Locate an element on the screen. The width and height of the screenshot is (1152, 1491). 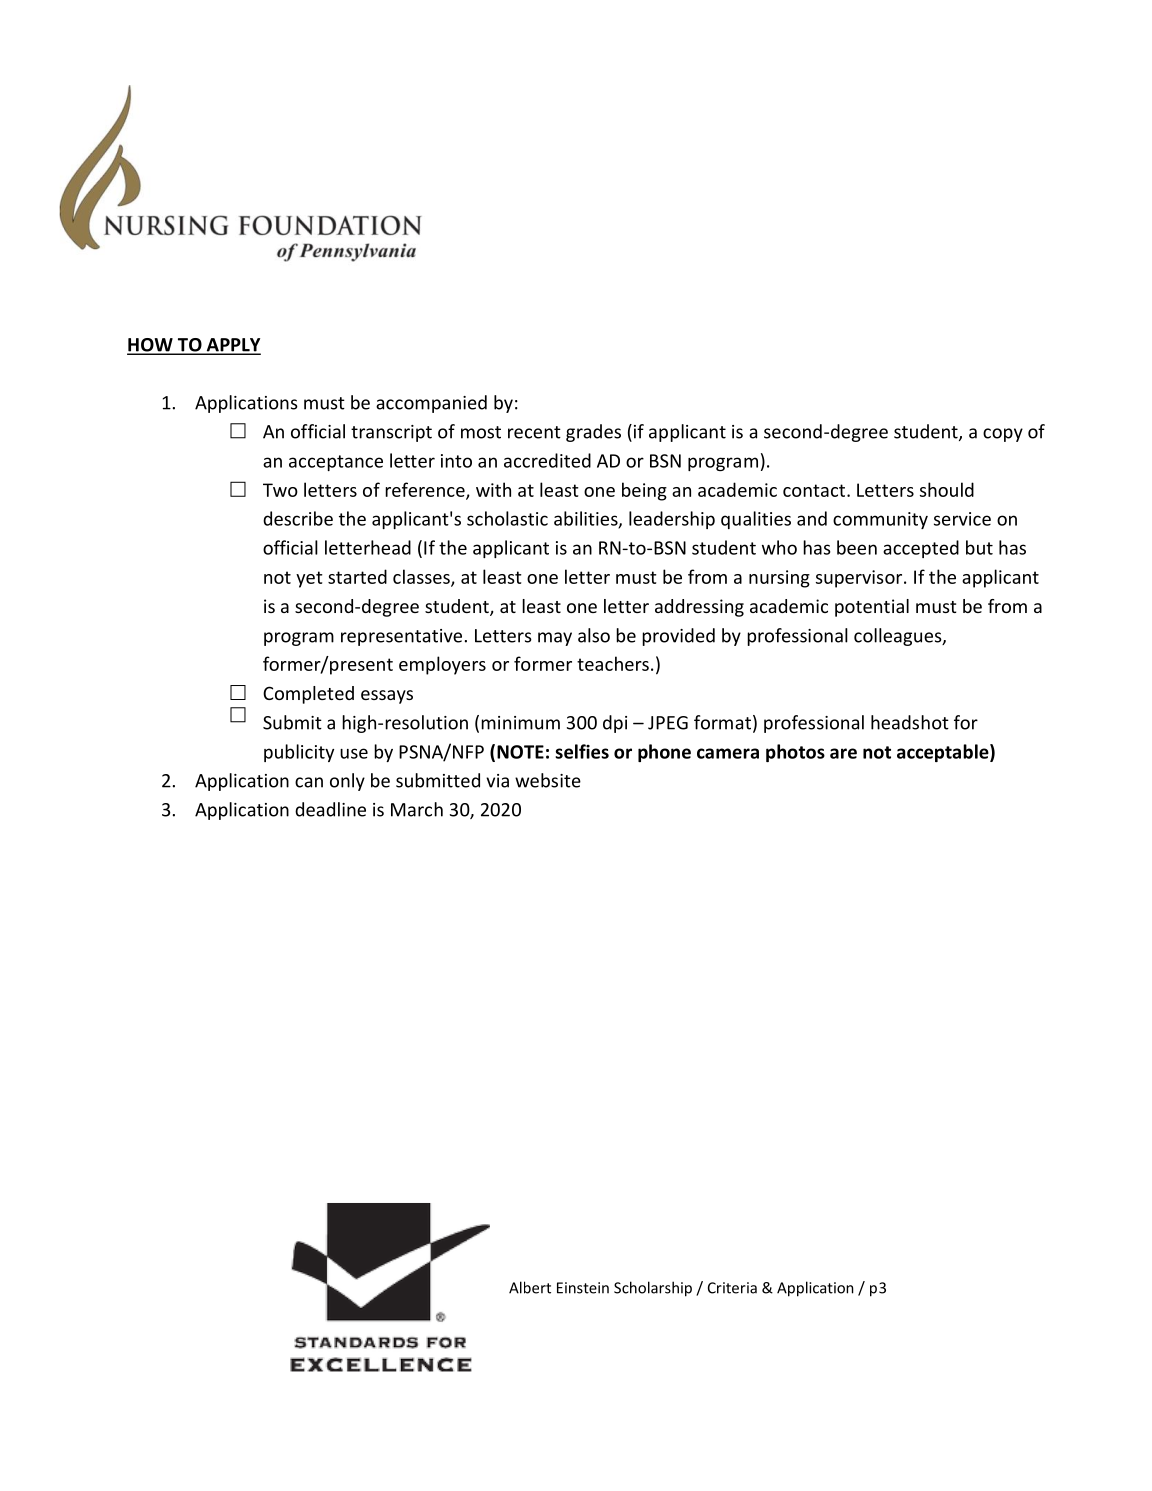
copy is located at coordinates (1003, 435).
